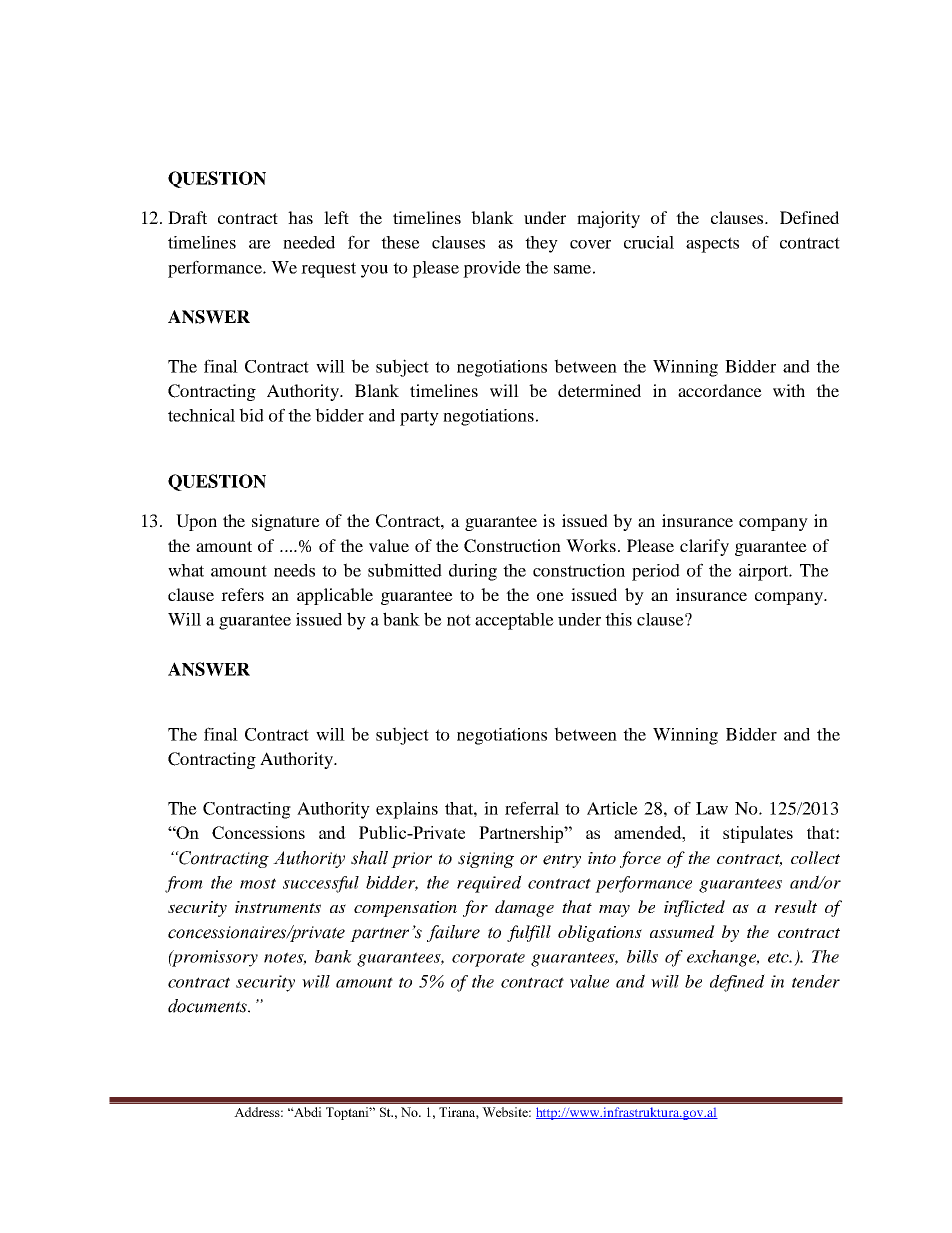 This screenshot has height=1233, width=952. What do you see at coordinates (541, 244) in the screenshot?
I see `they` at bounding box center [541, 244].
